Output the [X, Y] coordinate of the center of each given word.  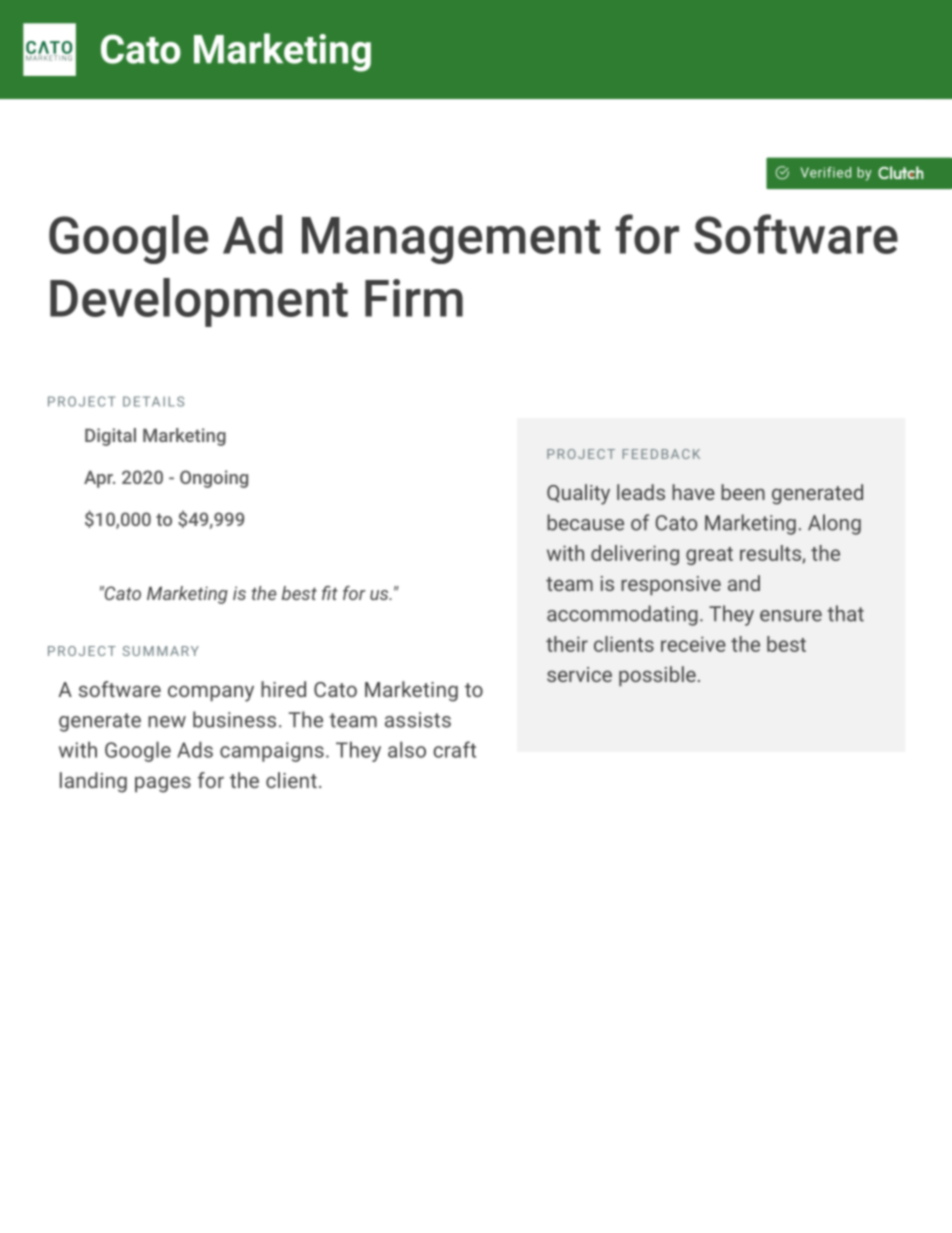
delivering [635, 555]
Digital [110, 437]
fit [330, 593]
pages [163, 784]
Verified [826, 172]
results [771, 554]
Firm [414, 298]
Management [451, 240]
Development [199, 302]
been [743, 492]
